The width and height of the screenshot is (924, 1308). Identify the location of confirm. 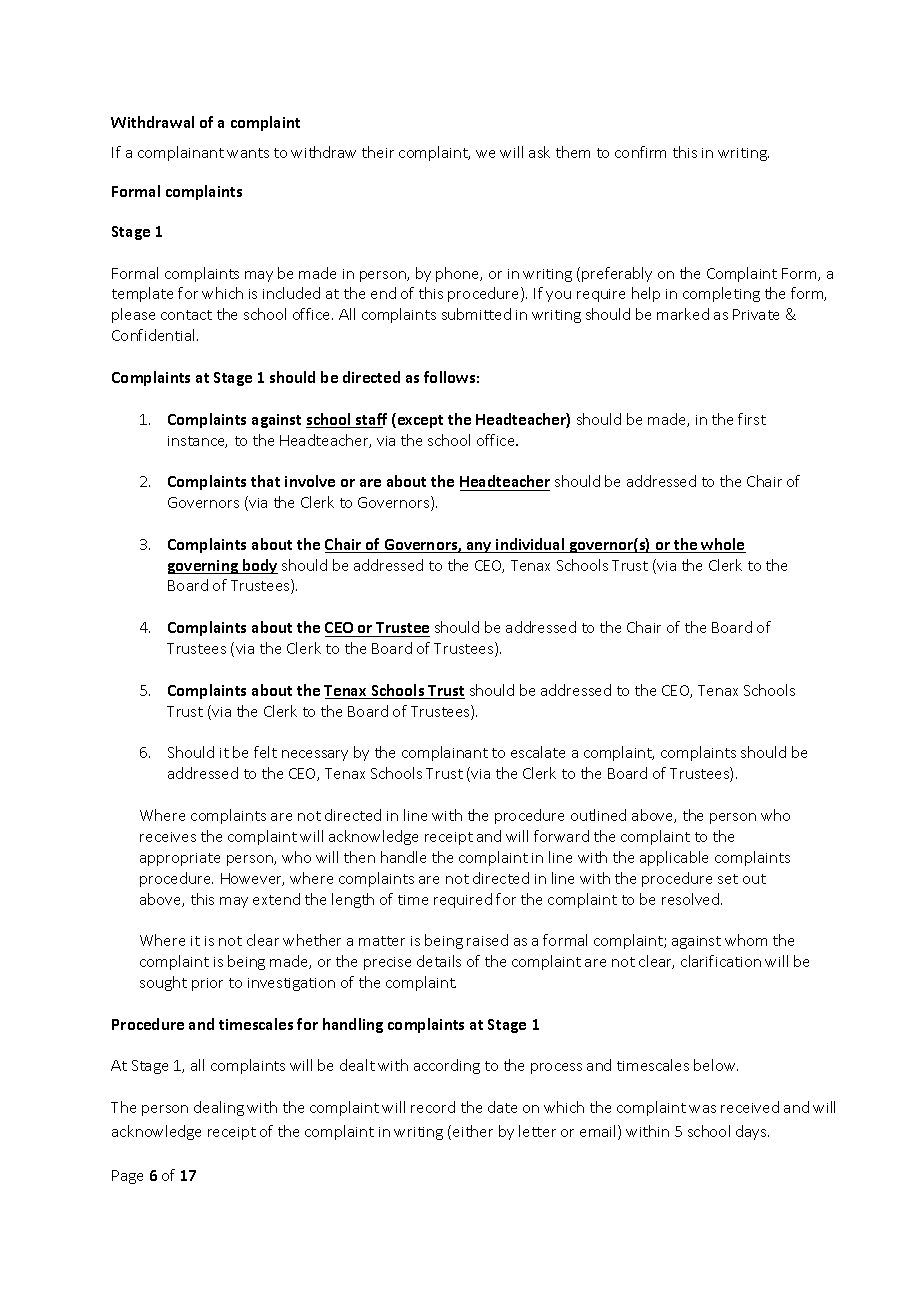
(640, 152).
